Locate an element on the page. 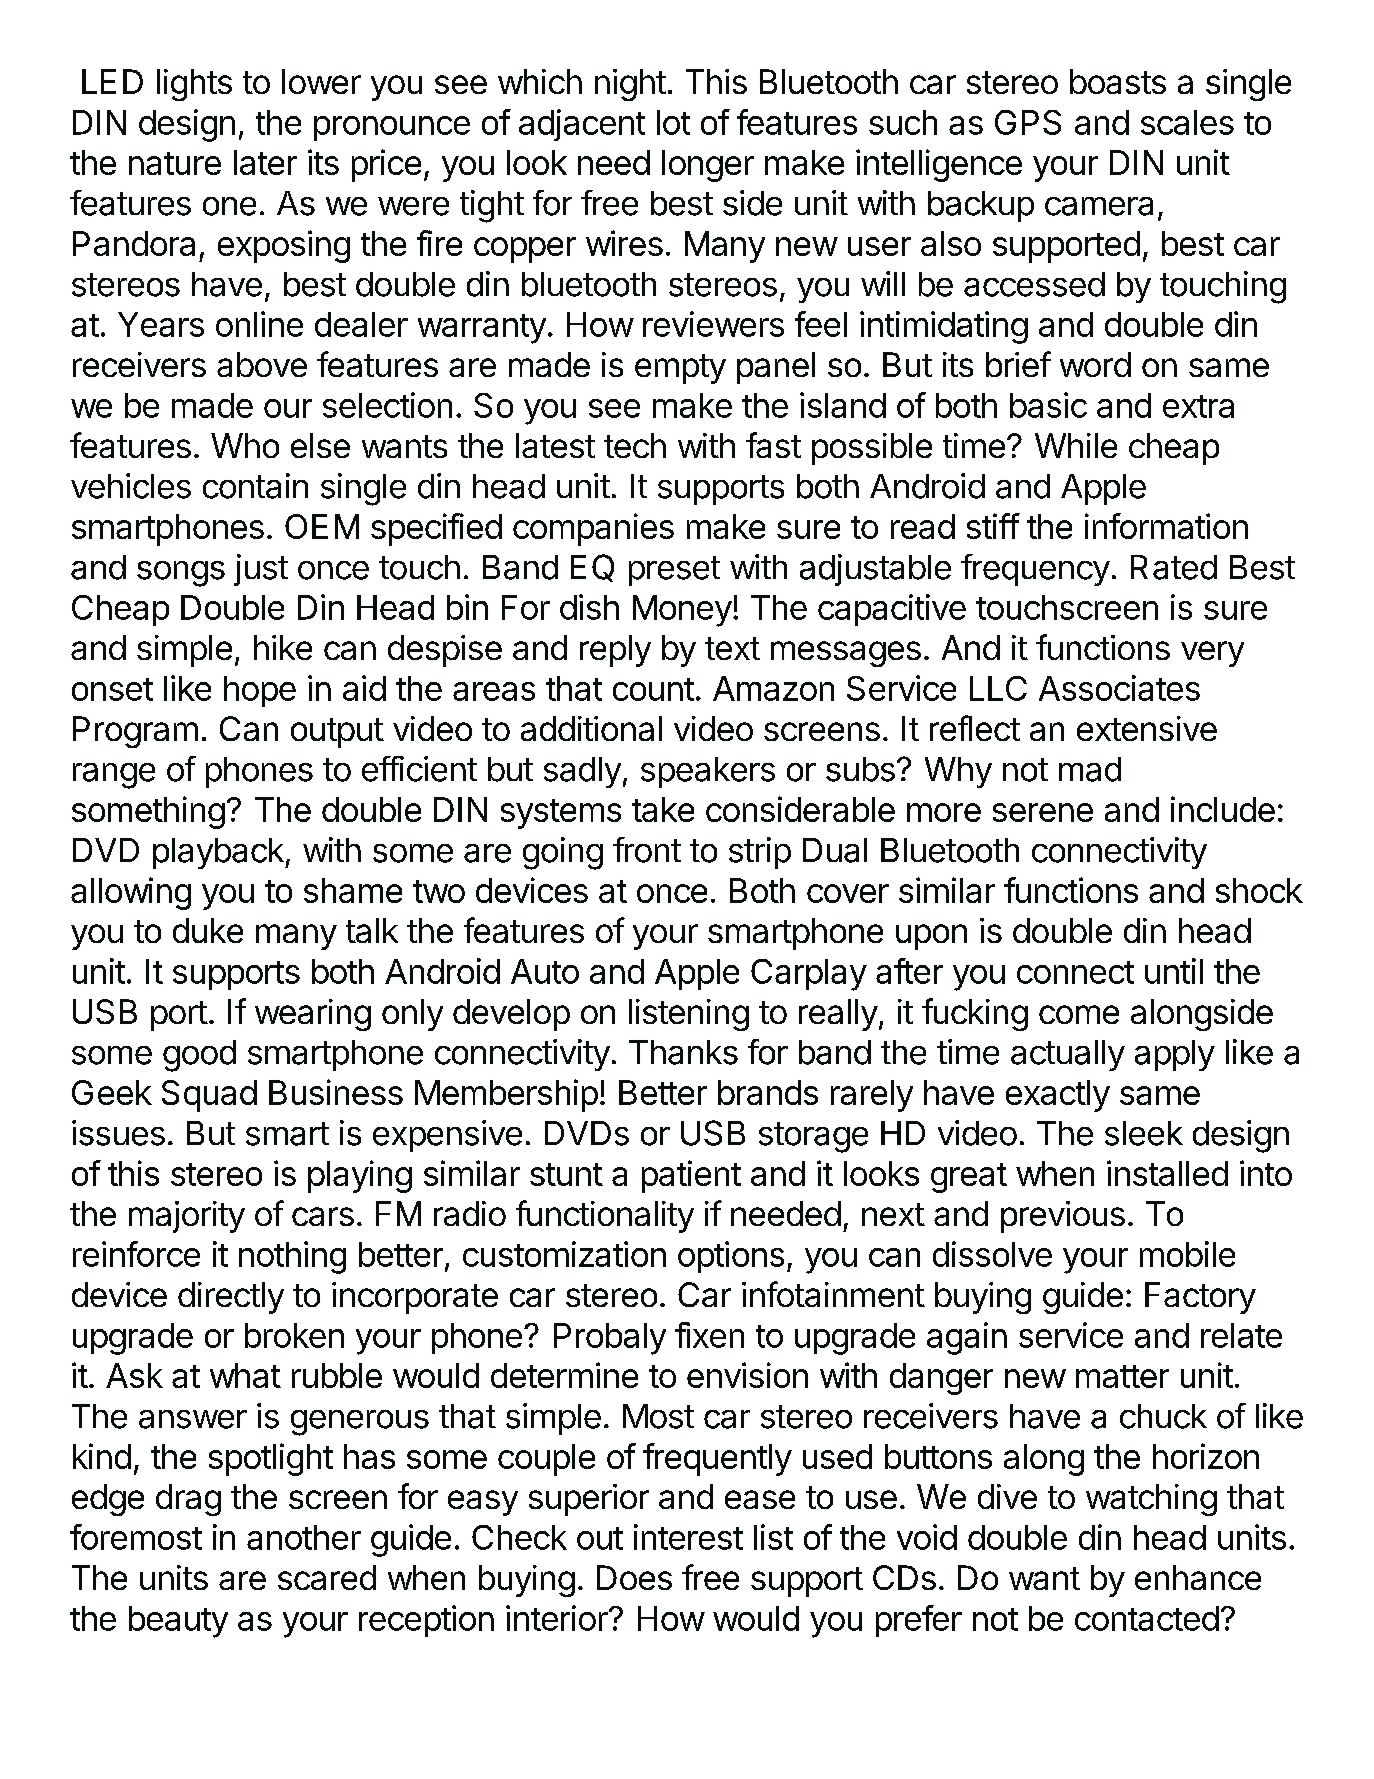  lot is located at coordinates (673, 122).
